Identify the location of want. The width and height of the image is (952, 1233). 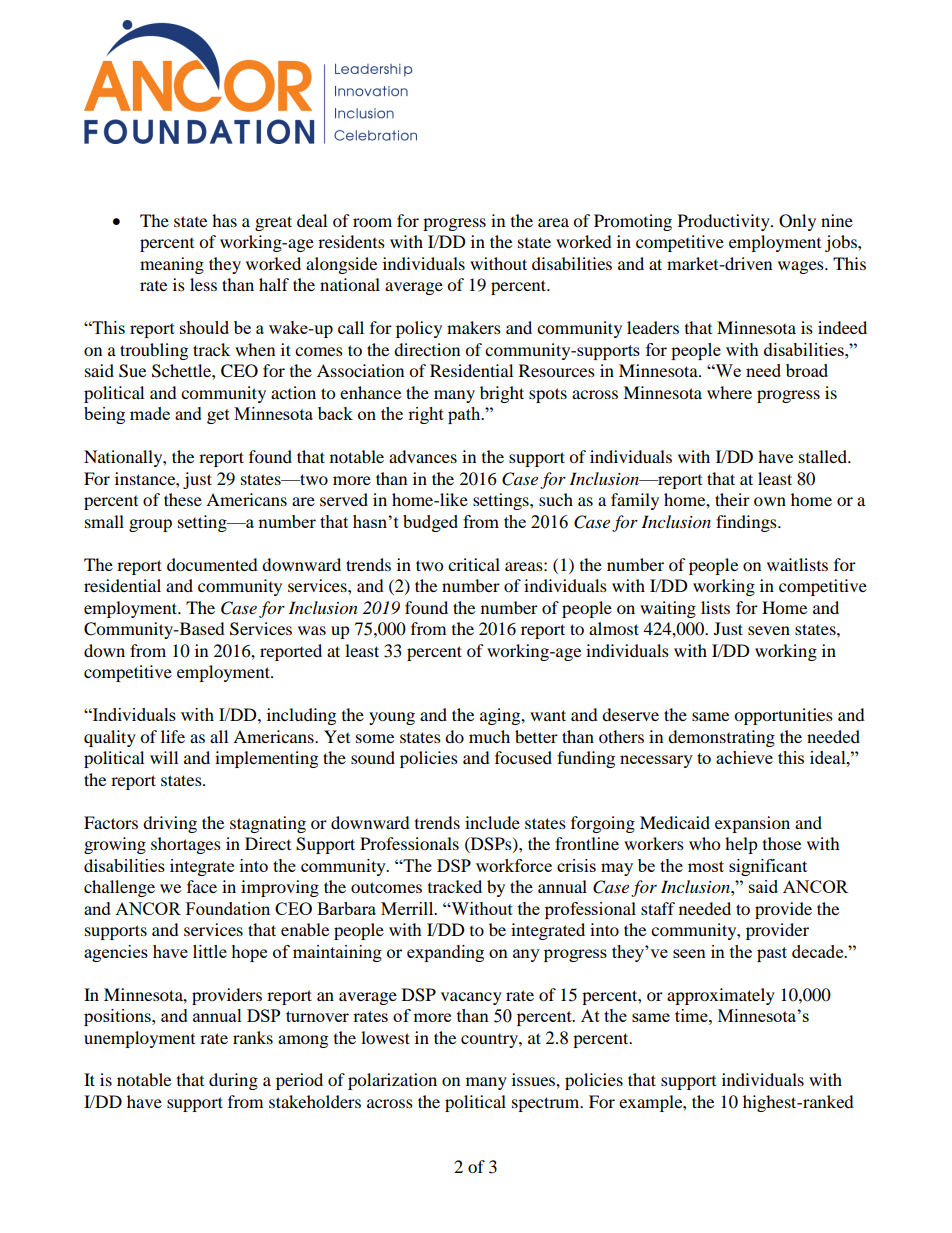
(548, 715).
